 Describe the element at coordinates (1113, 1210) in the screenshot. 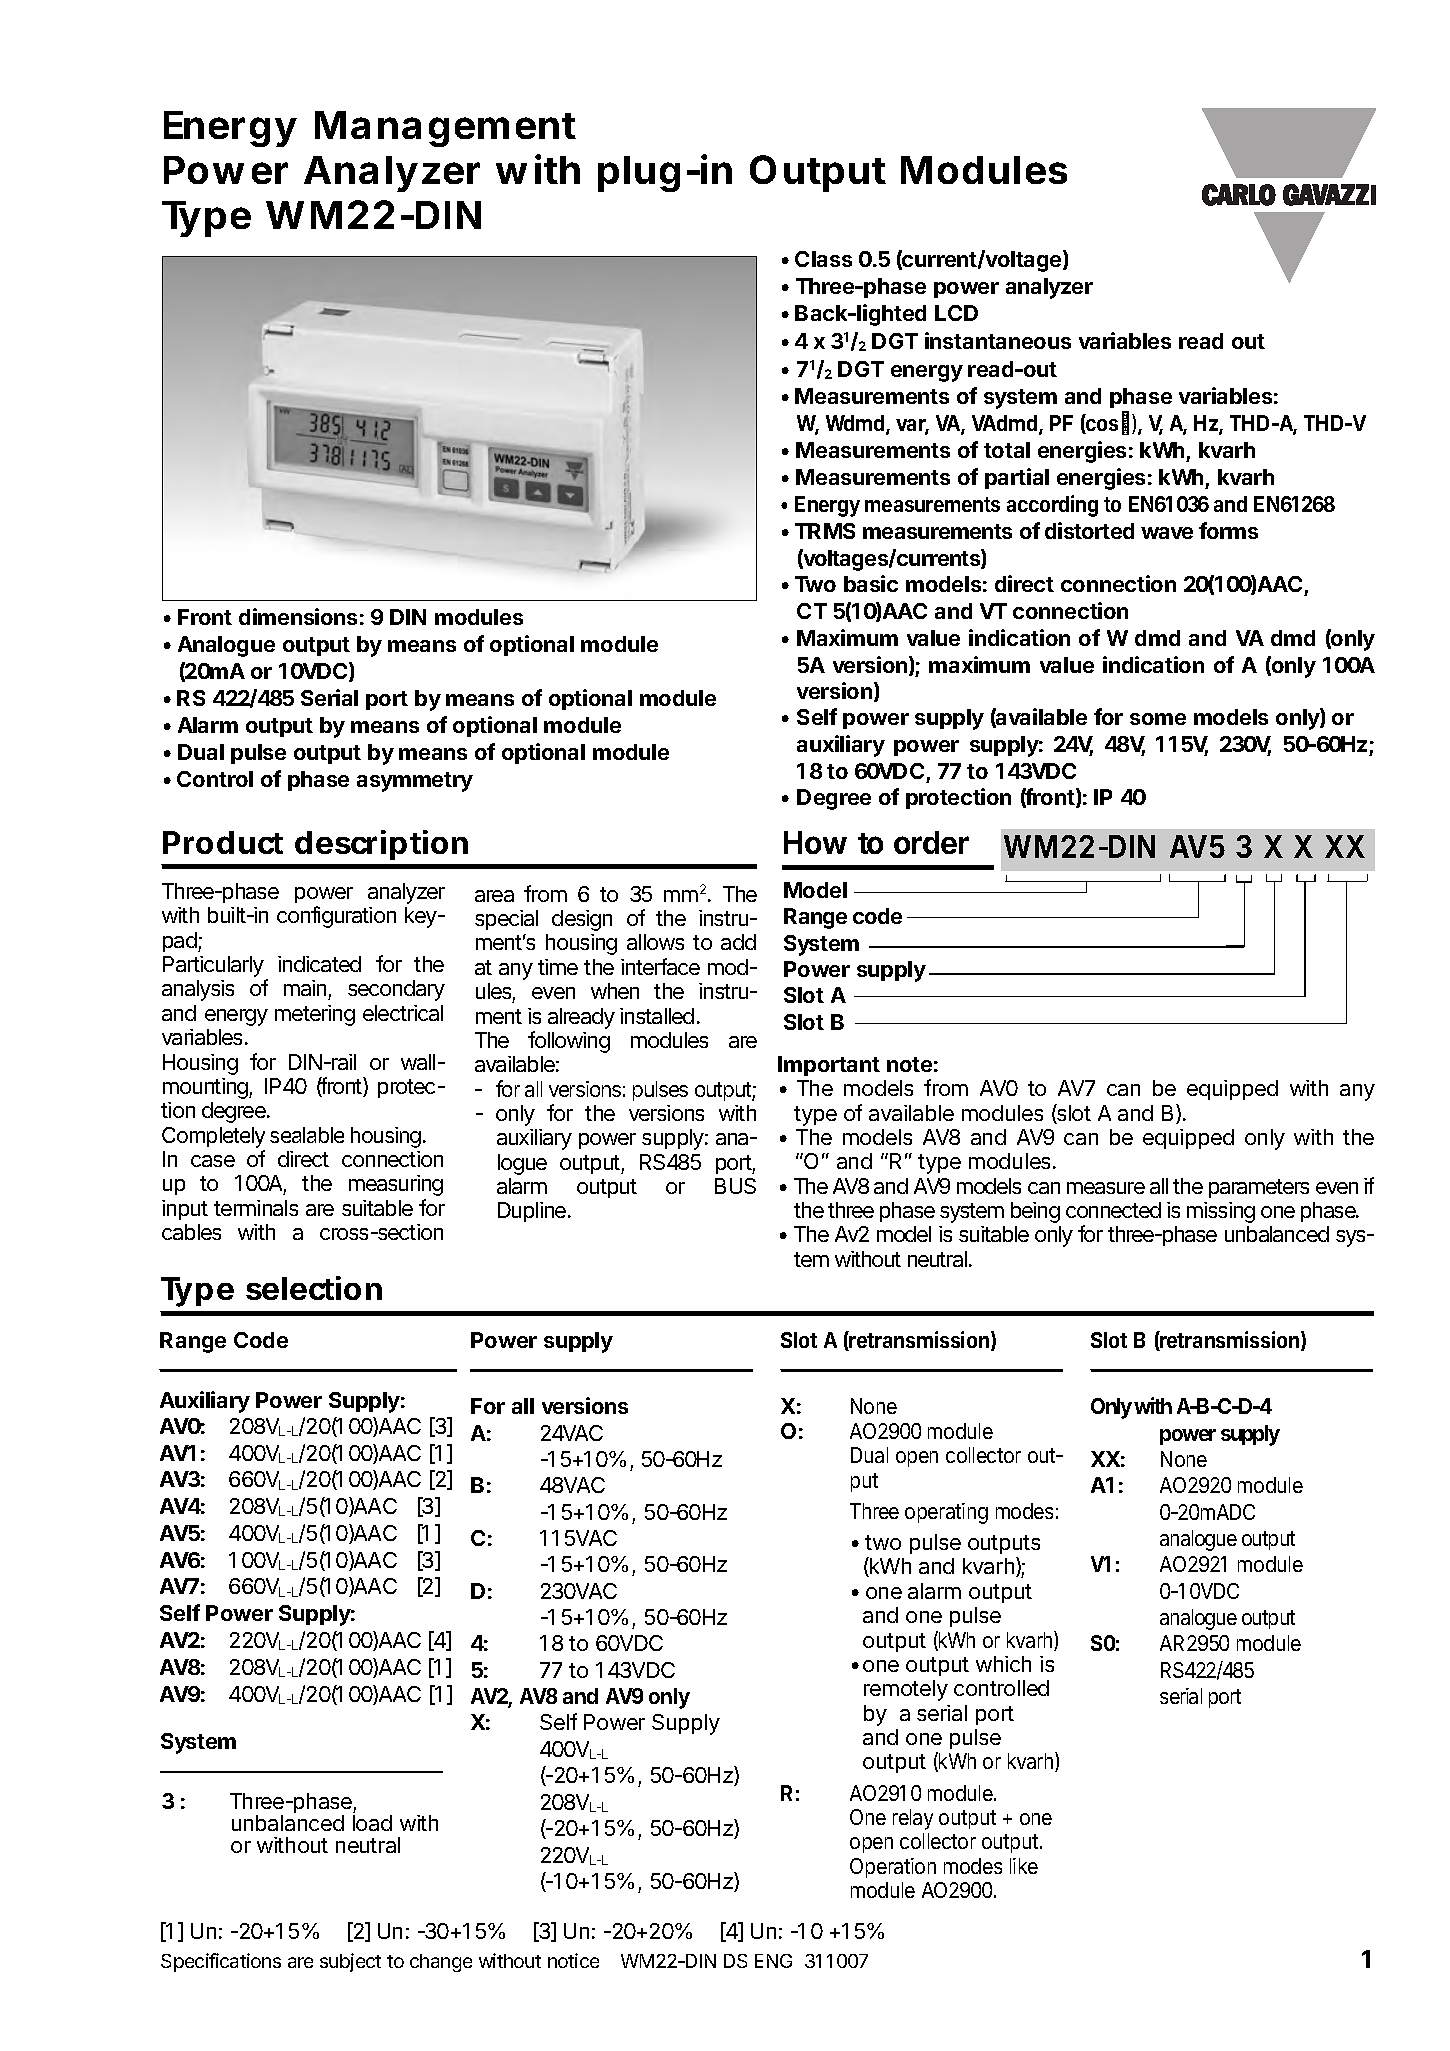

I see `connected` at that location.
